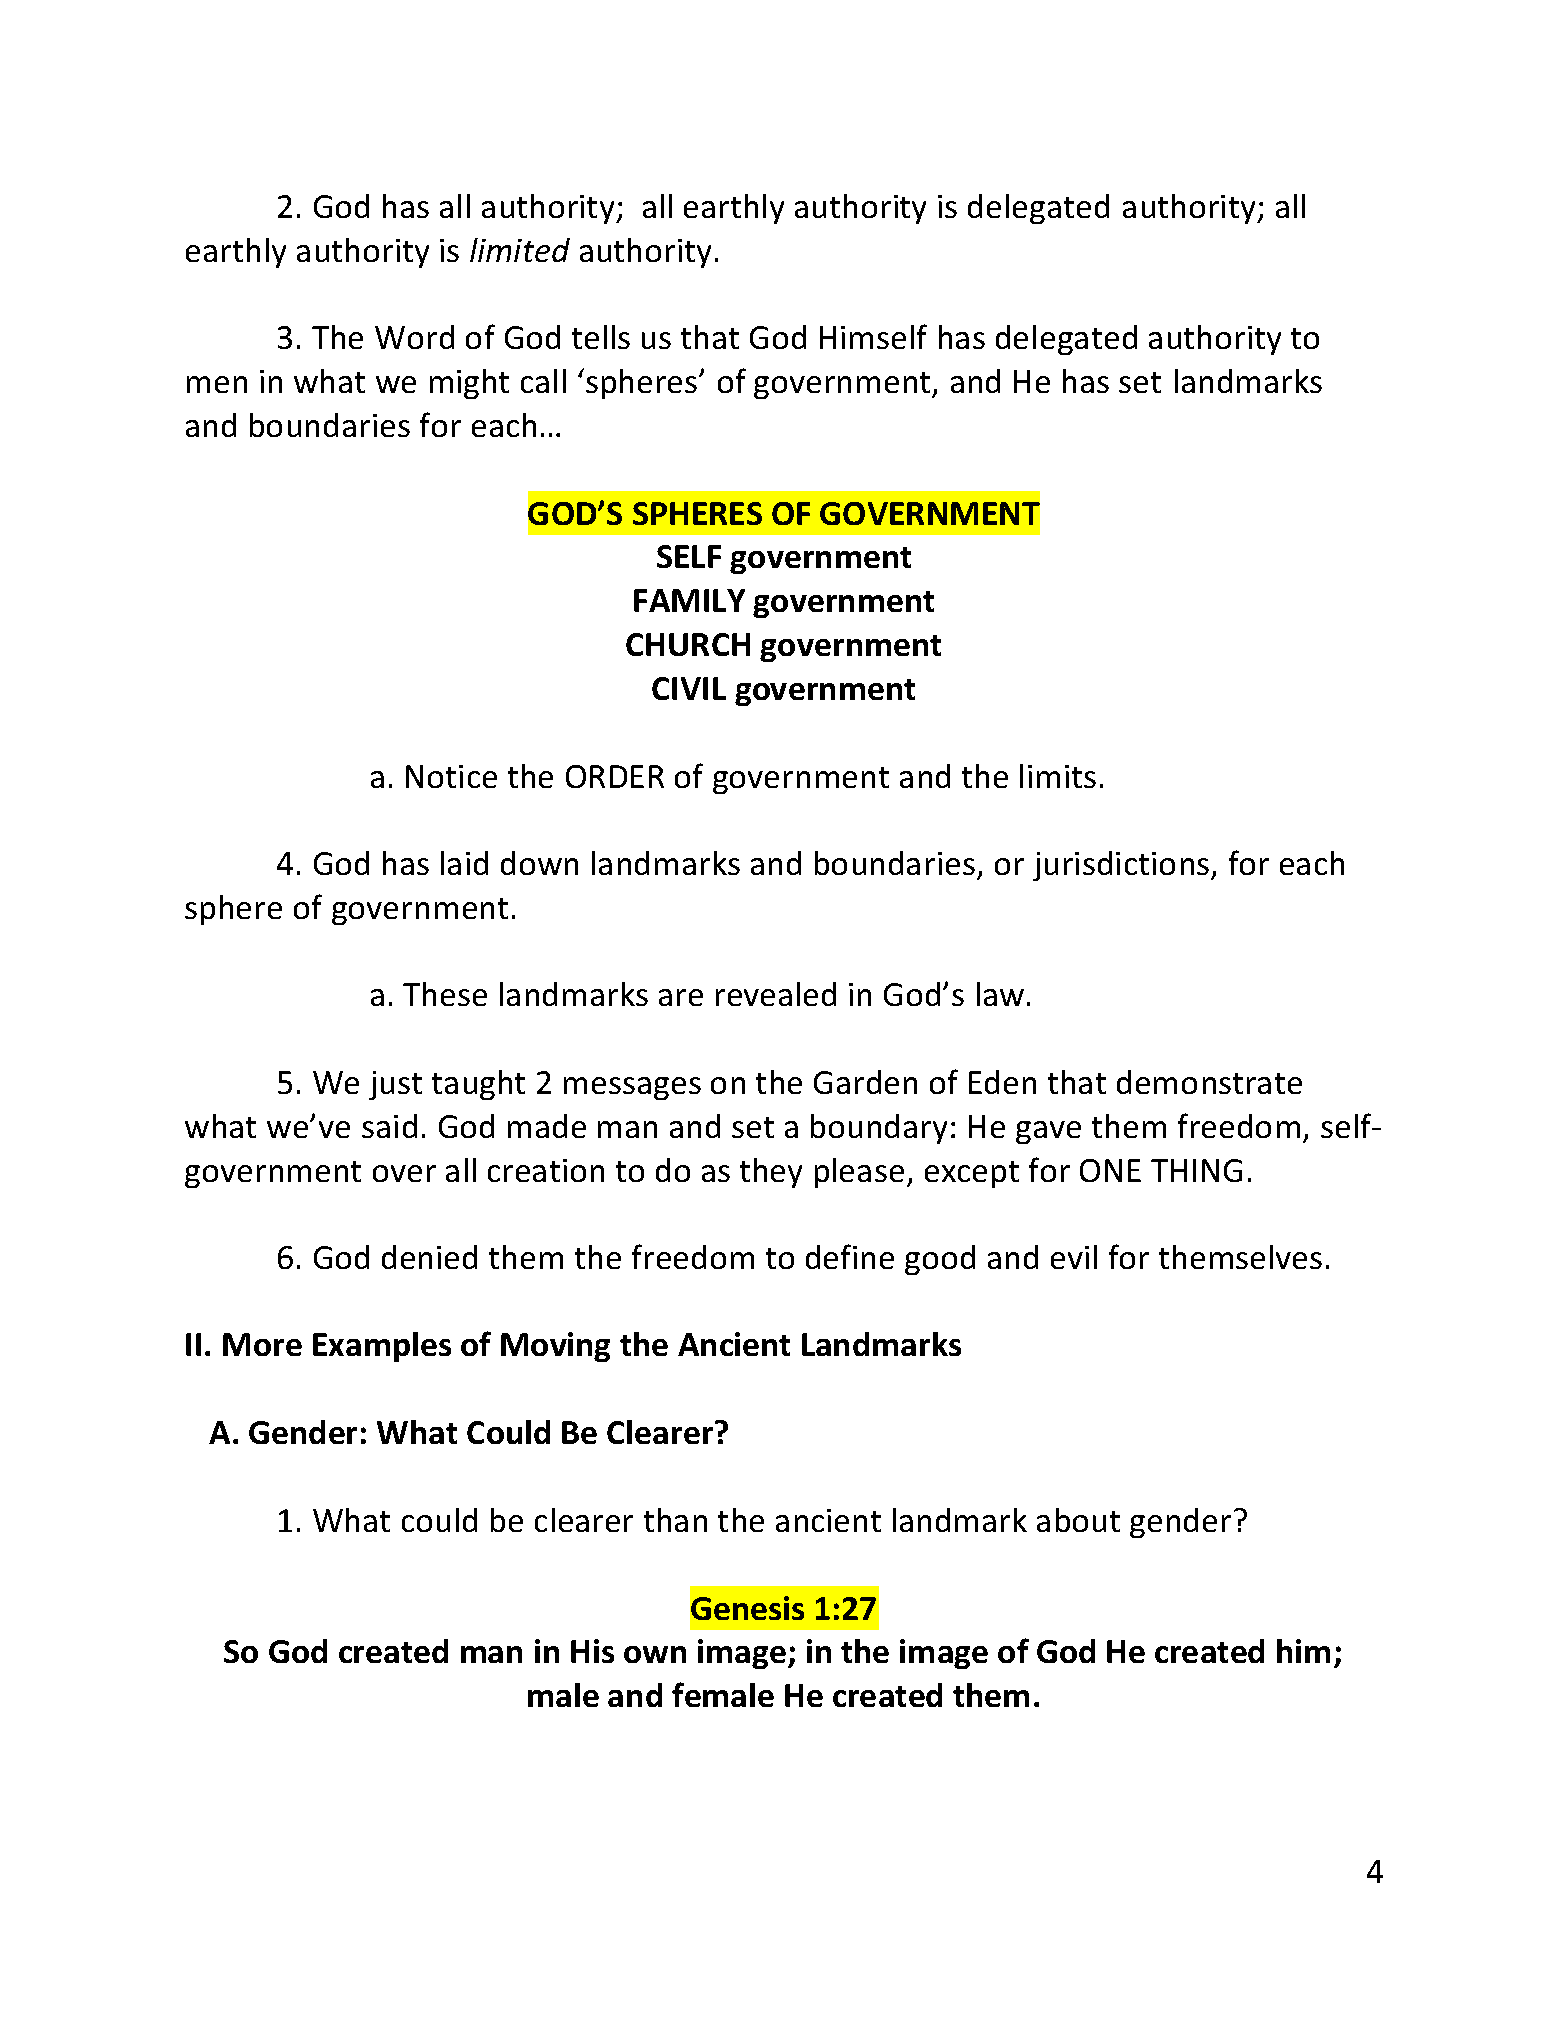 The height and width of the document is (2029, 1568). Describe the element at coordinates (1000, 994) in the document. I see `law` at that location.
